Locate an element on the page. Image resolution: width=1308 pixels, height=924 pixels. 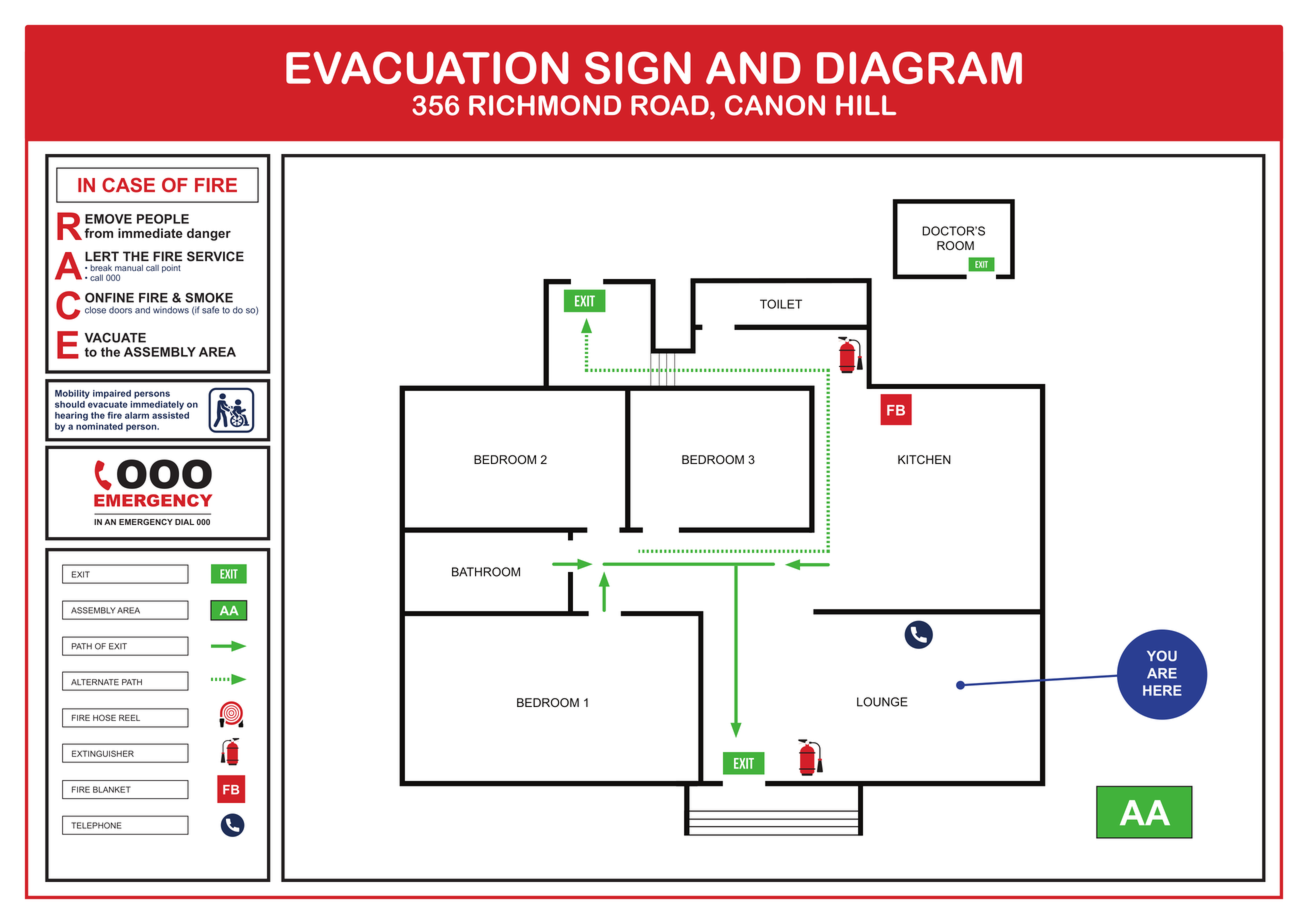
OOO is located at coordinates (164, 474).
